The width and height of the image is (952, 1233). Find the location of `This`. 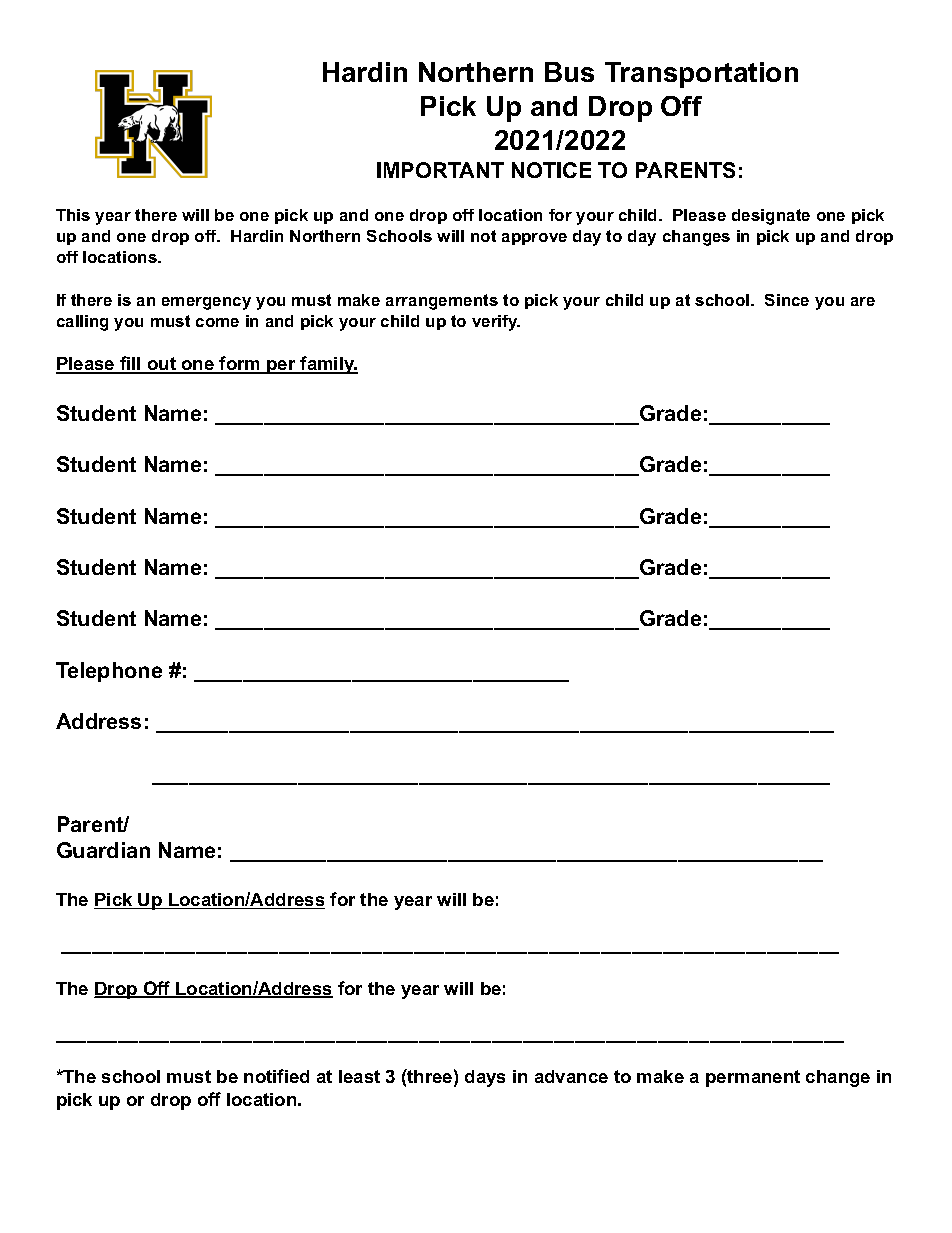

This is located at coordinates (73, 215).
